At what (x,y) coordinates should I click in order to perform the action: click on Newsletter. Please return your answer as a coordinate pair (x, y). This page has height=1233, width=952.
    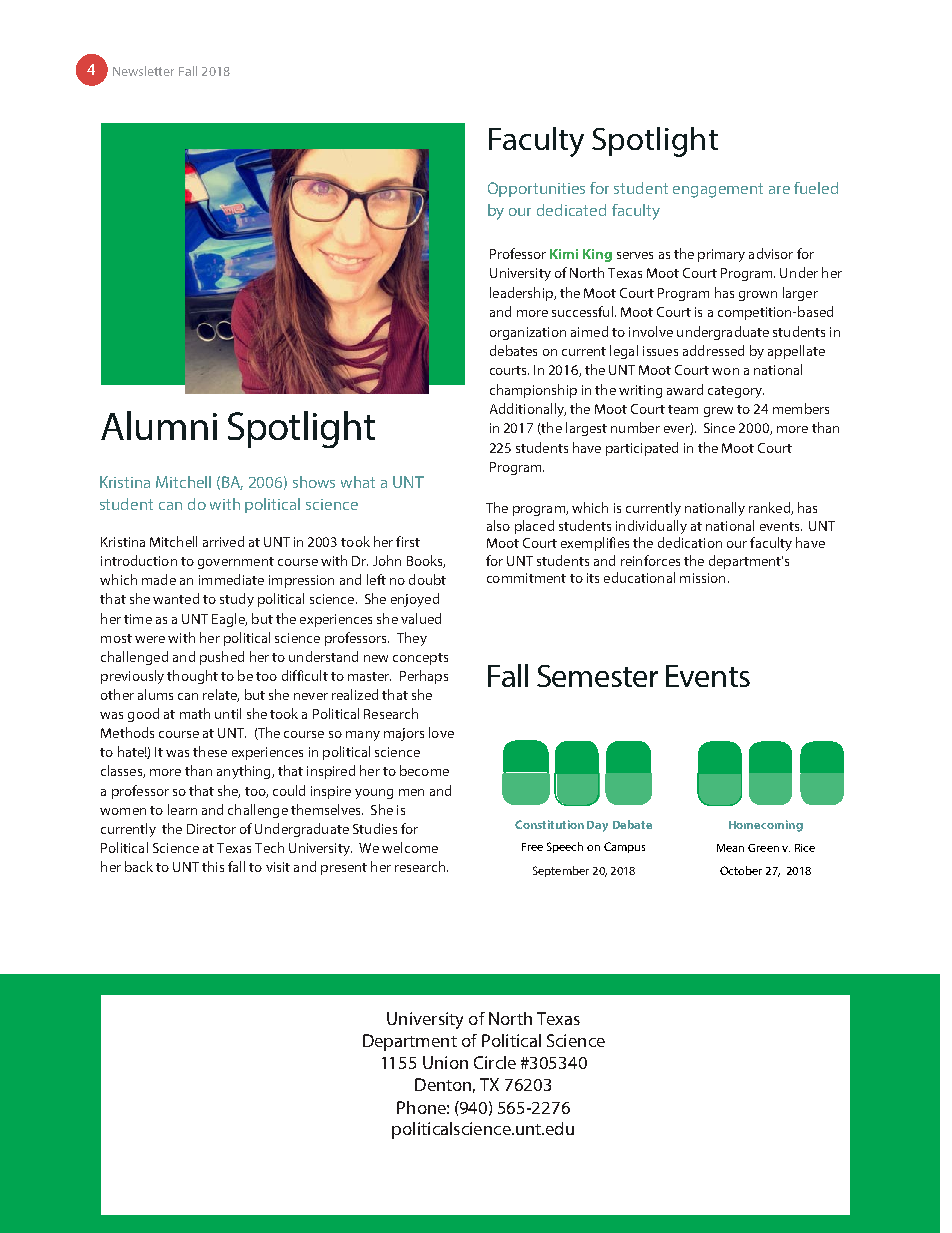
    Looking at the image, I should click on (143, 71).
